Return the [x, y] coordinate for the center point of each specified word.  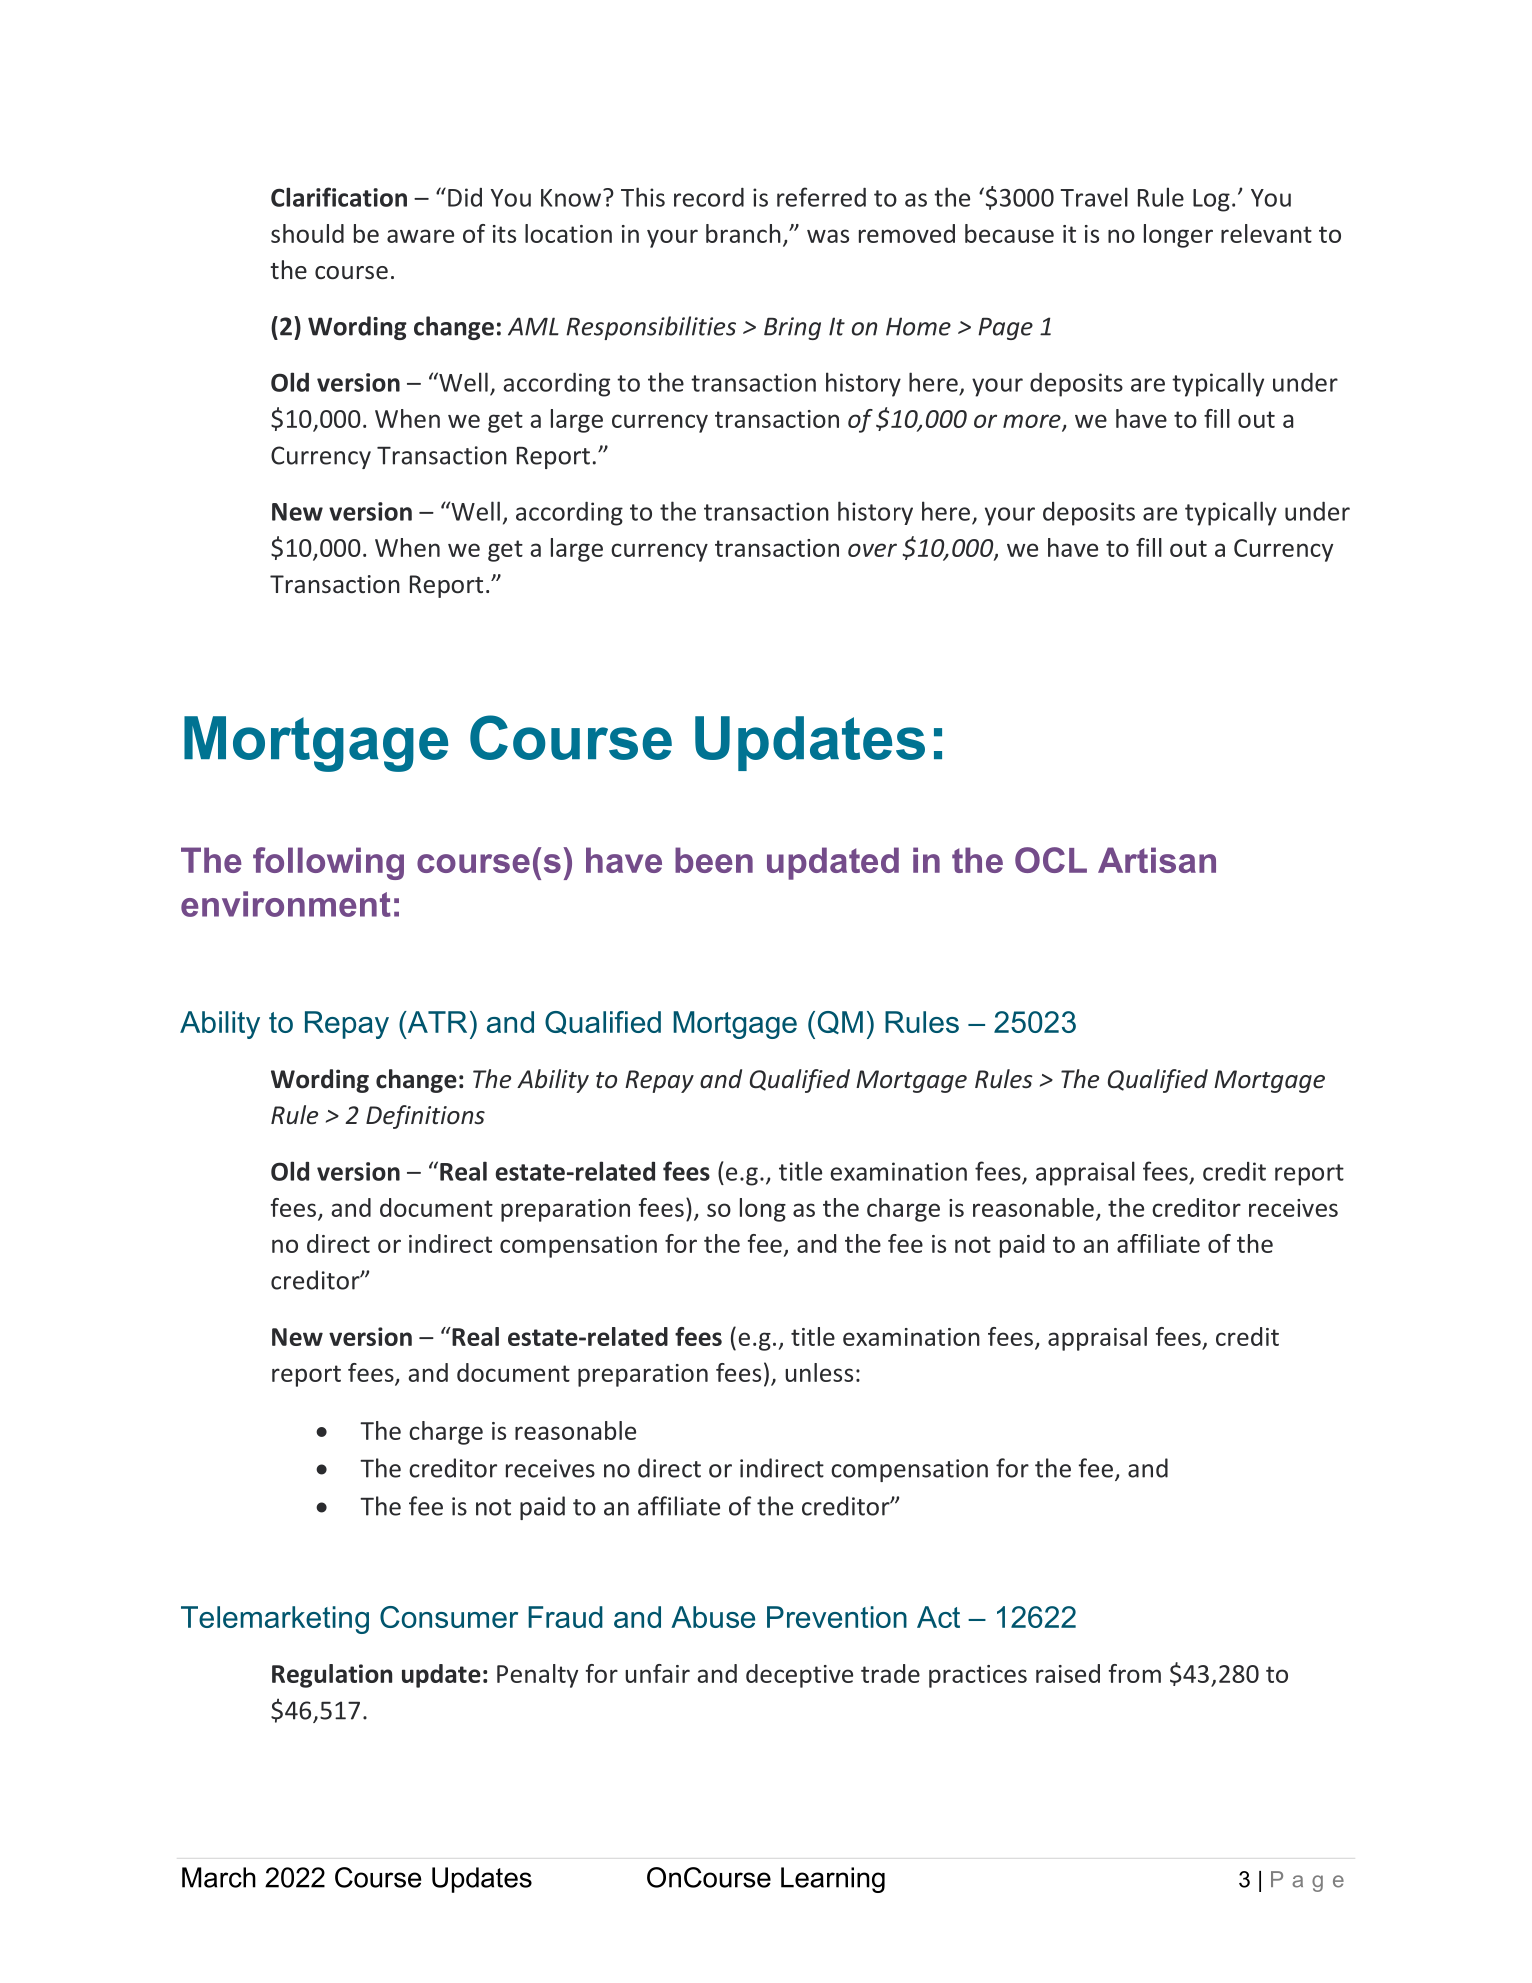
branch [743, 233]
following [328, 863]
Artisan [1157, 860]
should [307, 233]
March [219, 1877]
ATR [436, 1022]
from [1135, 1673]
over [872, 550]
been [714, 860]
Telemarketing [275, 1620]
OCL [1051, 860]
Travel [1094, 197]
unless [819, 1372]
